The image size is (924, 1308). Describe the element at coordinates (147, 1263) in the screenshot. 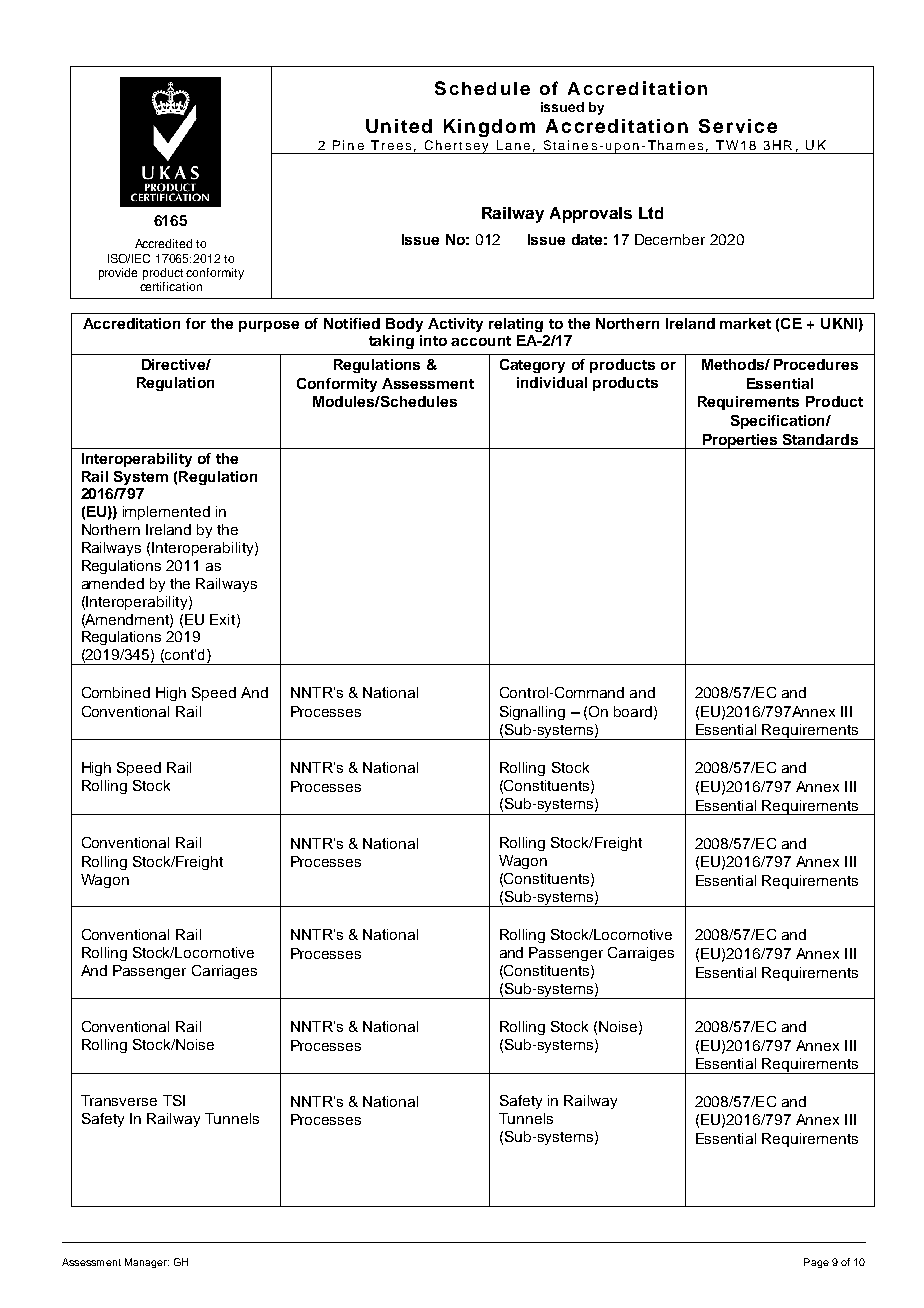

I see `Manager` at that location.
